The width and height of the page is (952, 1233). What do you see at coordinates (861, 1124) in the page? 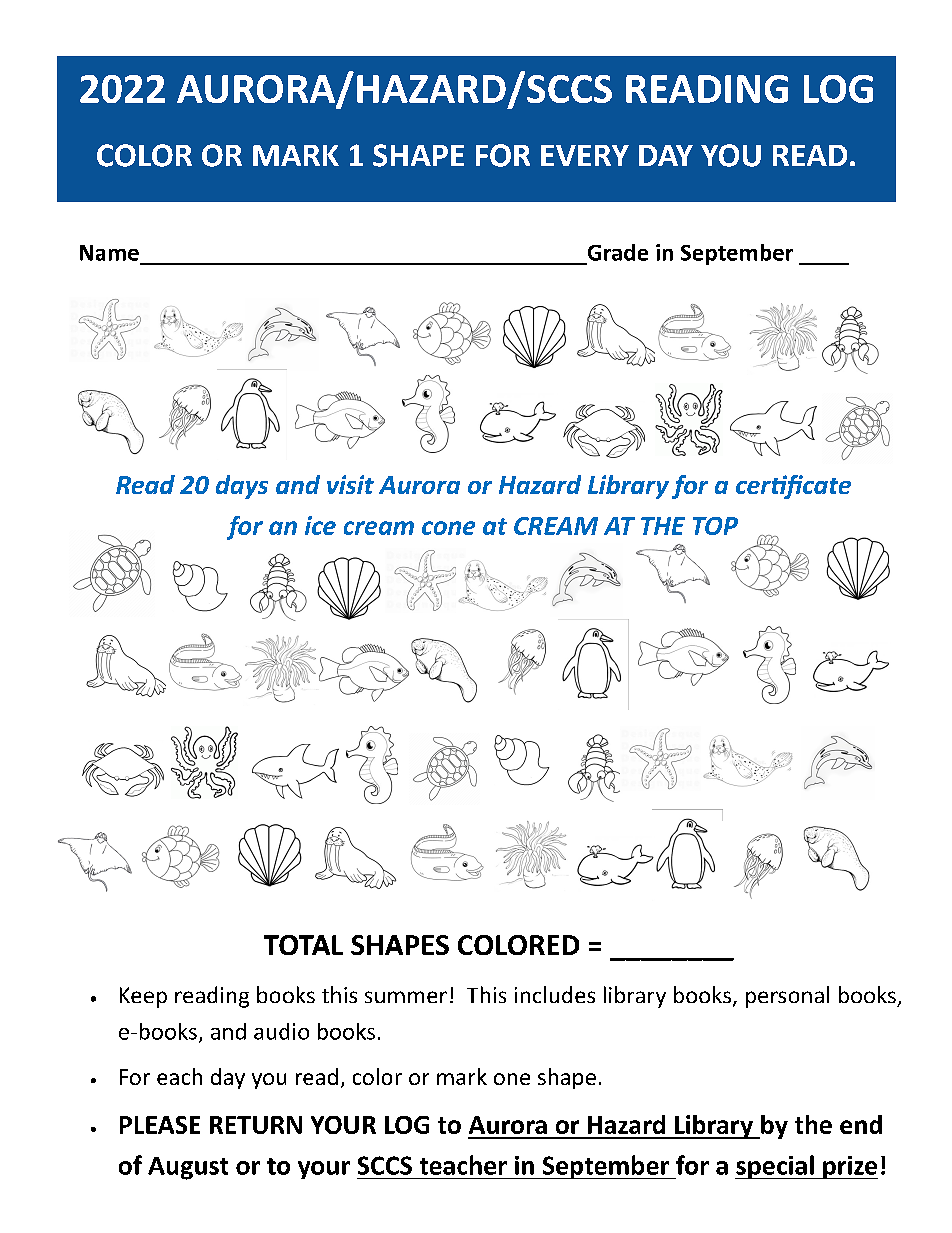
I see `end` at bounding box center [861, 1124].
